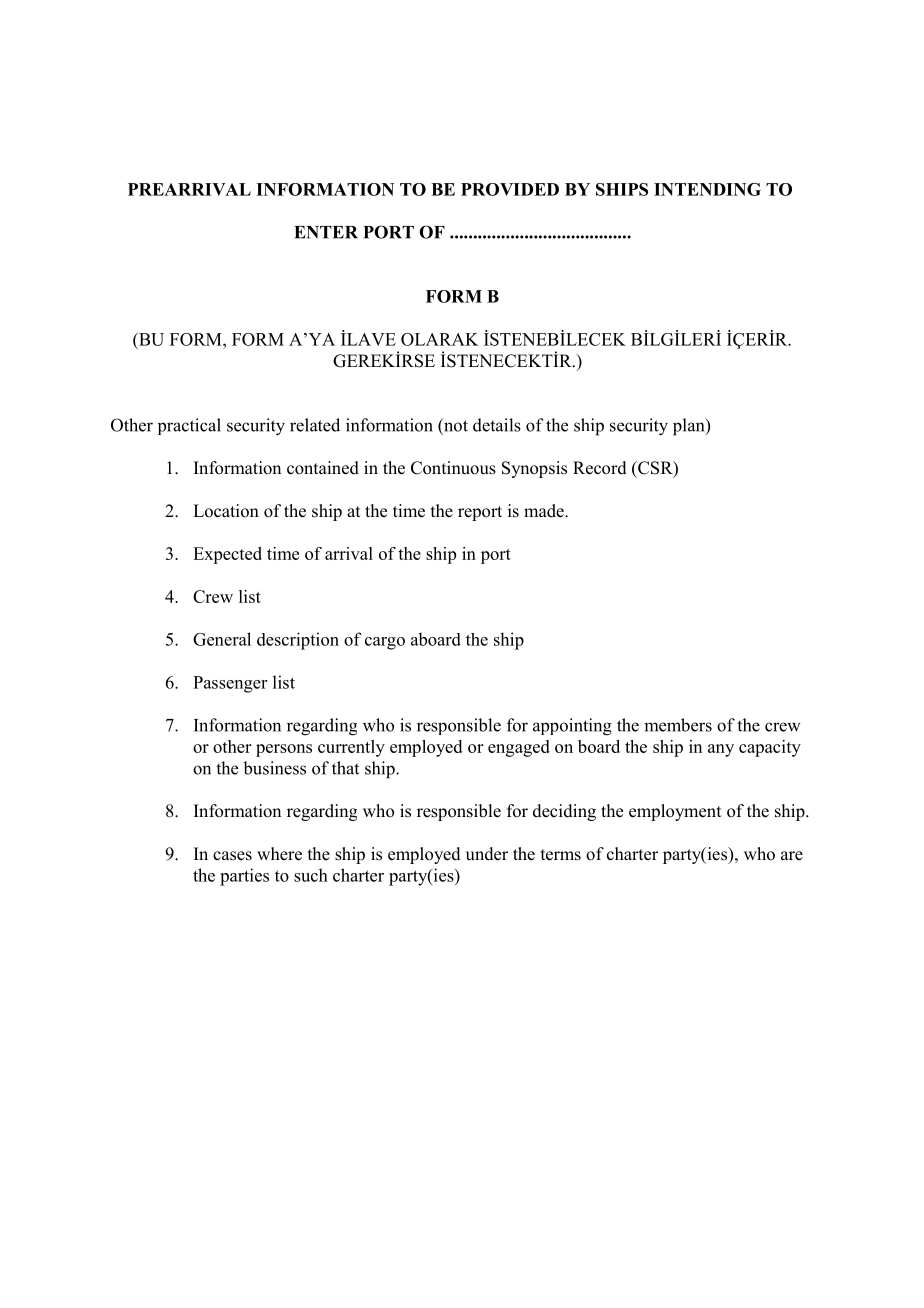 This screenshot has width=924, height=1308. I want to click on made, so click(545, 511).
